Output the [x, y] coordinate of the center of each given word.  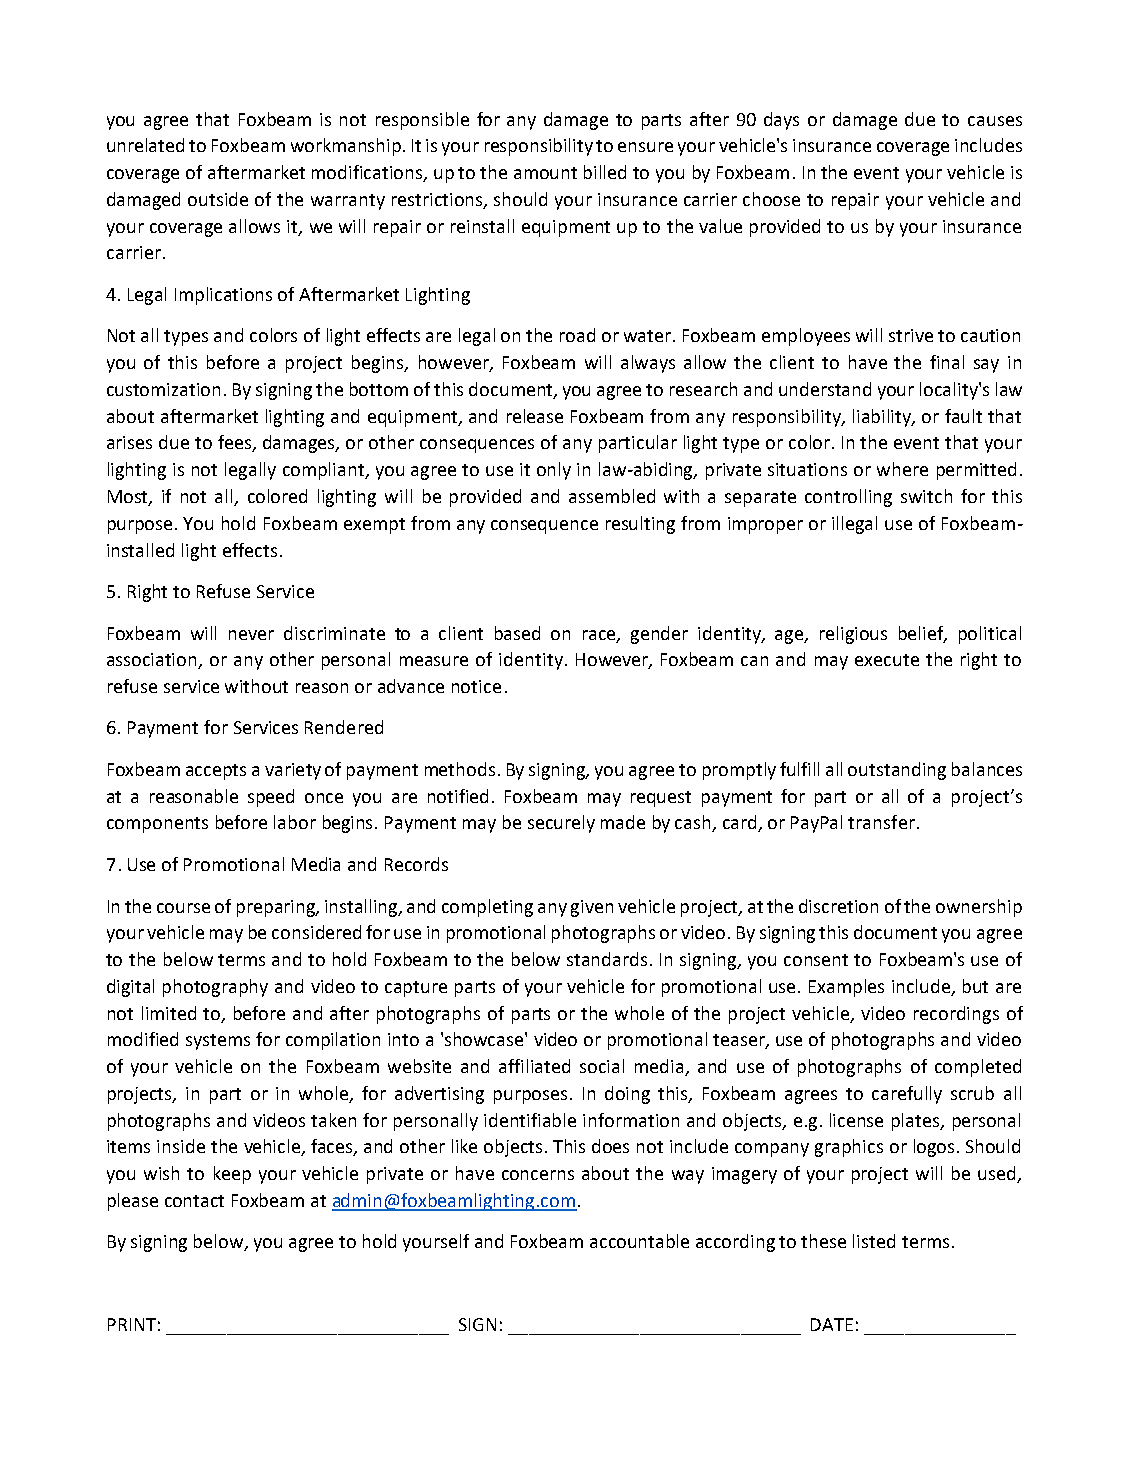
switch [926, 496]
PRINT [132, 1324]
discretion [838, 906]
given [592, 908]
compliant [325, 471]
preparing [277, 908]
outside [218, 199]
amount [545, 173]
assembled [612, 496]
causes [995, 121]
